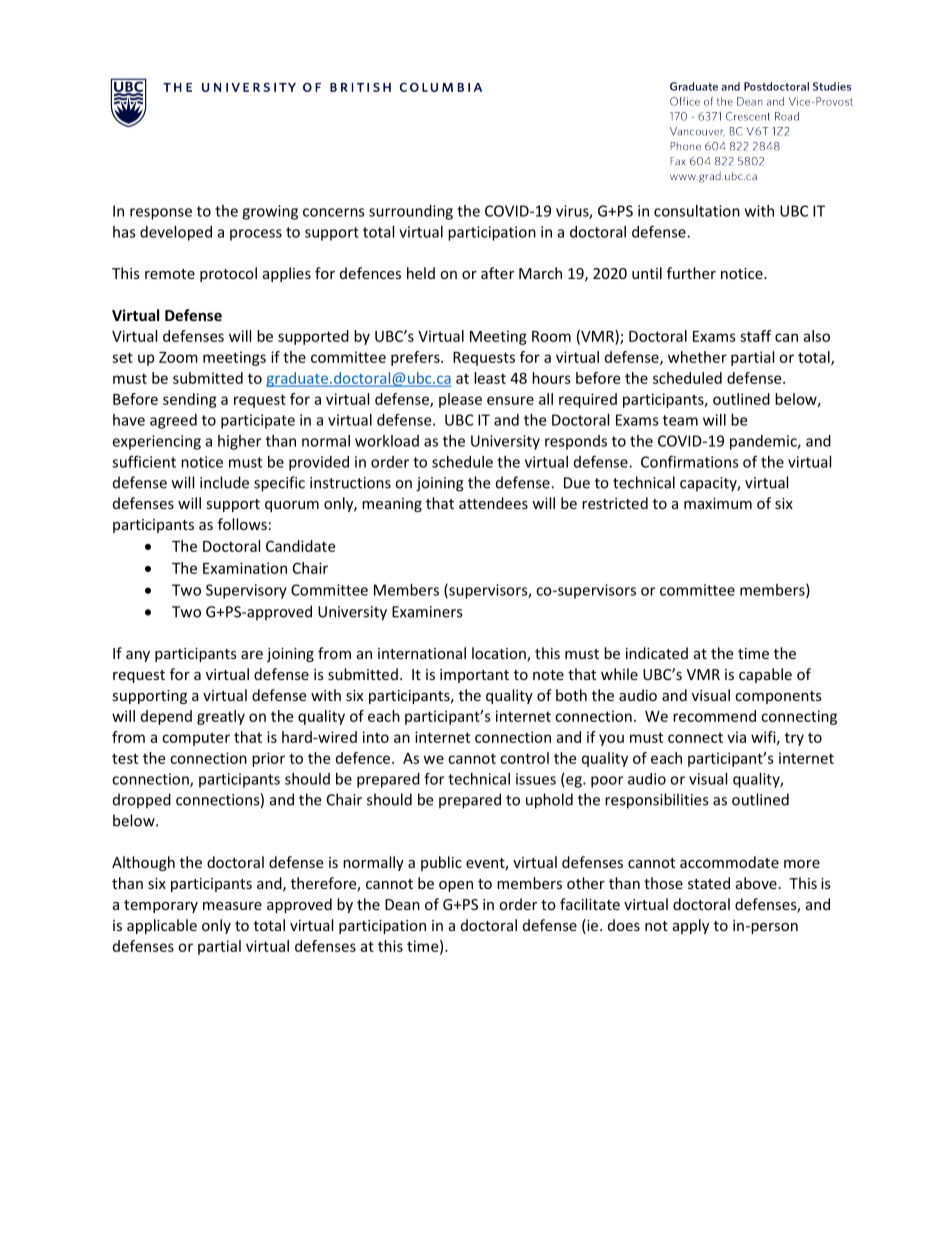 The height and width of the document is (1233, 952). Describe the element at coordinates (460, 400) in the document. I see `please` at that location.
